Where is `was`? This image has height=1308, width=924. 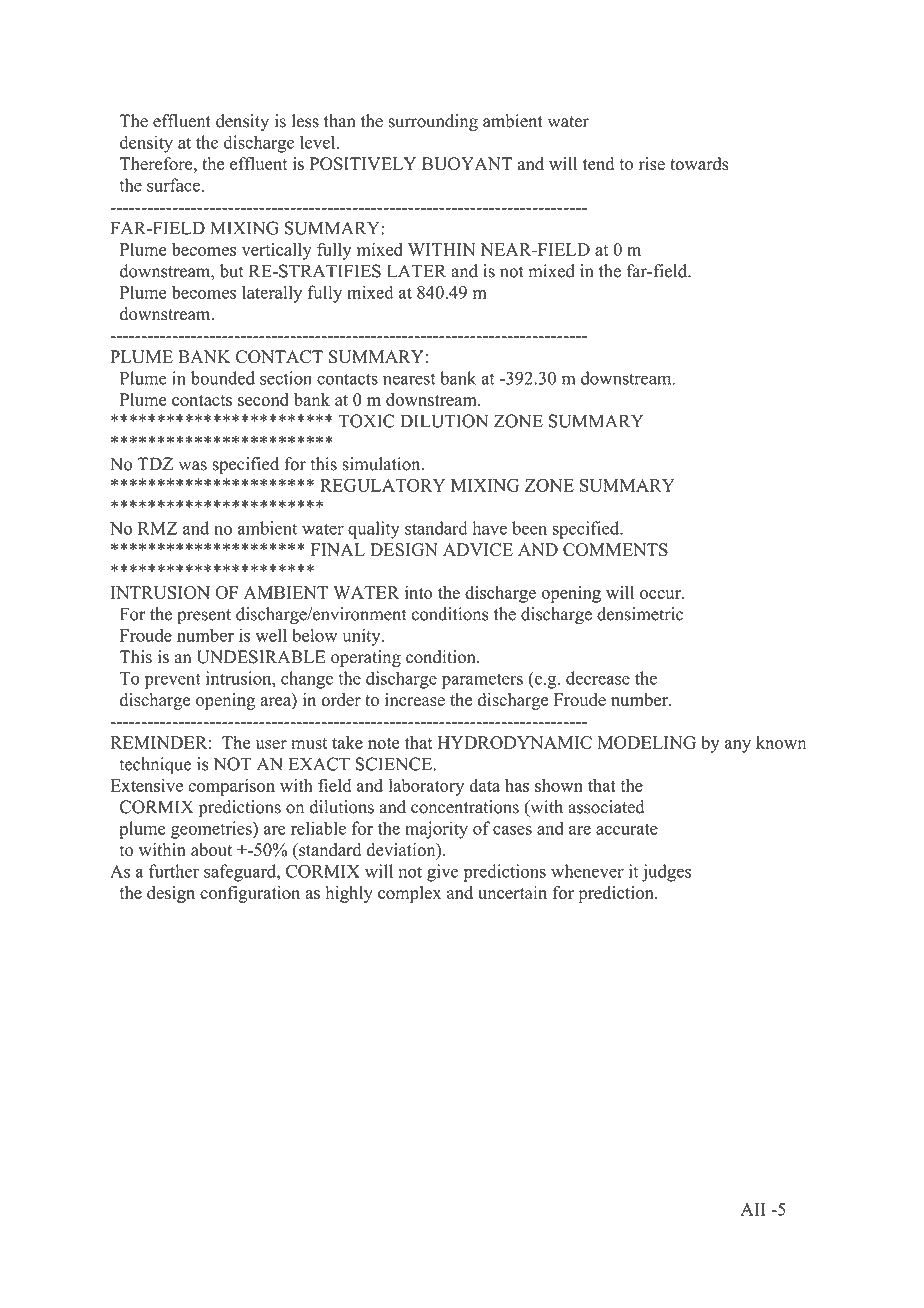
was is located at coordinates (193, 466).
